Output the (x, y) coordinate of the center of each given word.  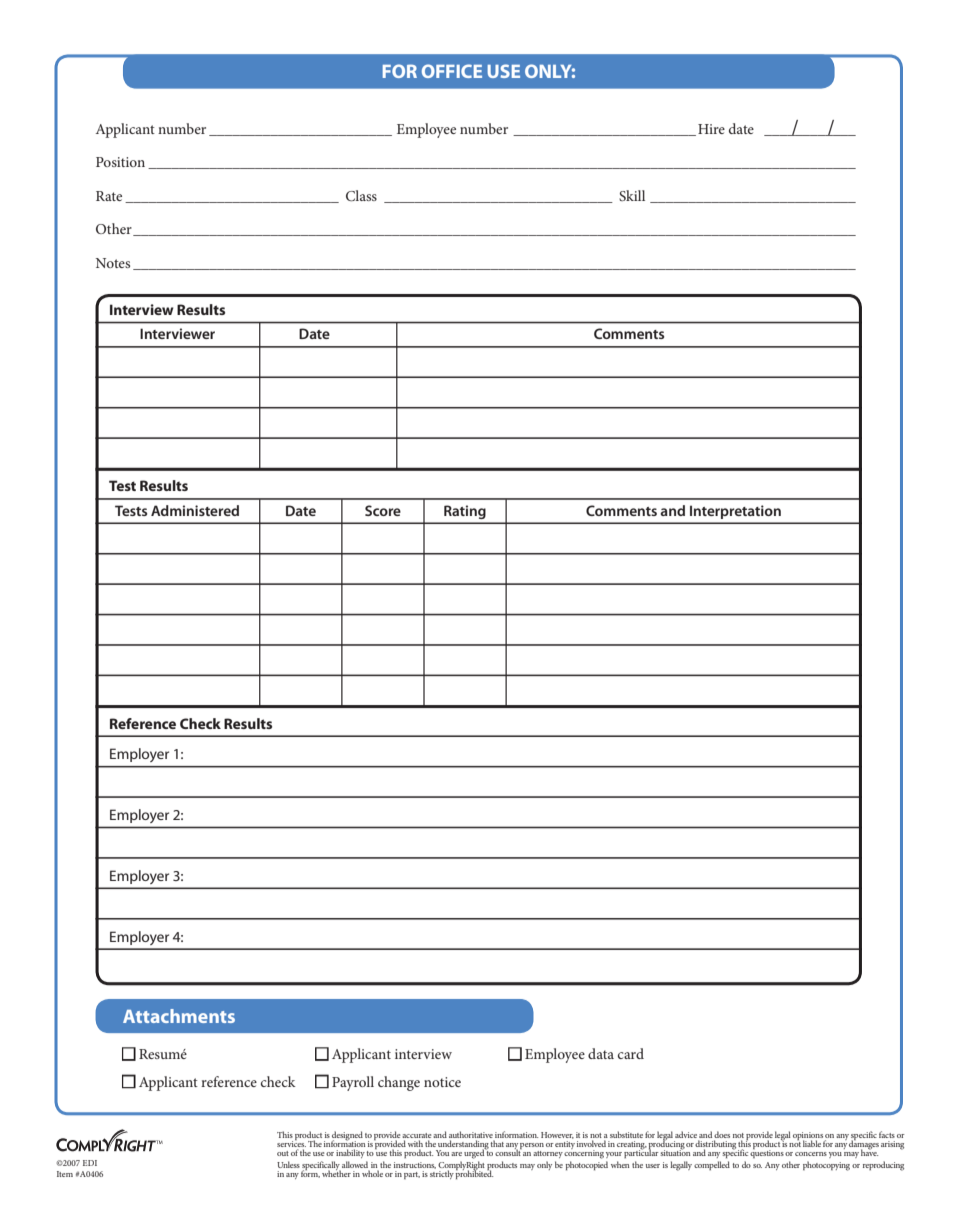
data (601, 1053)
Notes (113, 263)
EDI (90, 1163)
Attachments (179, 1016)
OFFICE (452, 71)
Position (120, 162)
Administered (195, 510)
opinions (809, 1137)
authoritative (471, 1134)
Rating (465, 512)
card (631, 1053)
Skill (632, 195)
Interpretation (735, 512)
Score (383, 510)
